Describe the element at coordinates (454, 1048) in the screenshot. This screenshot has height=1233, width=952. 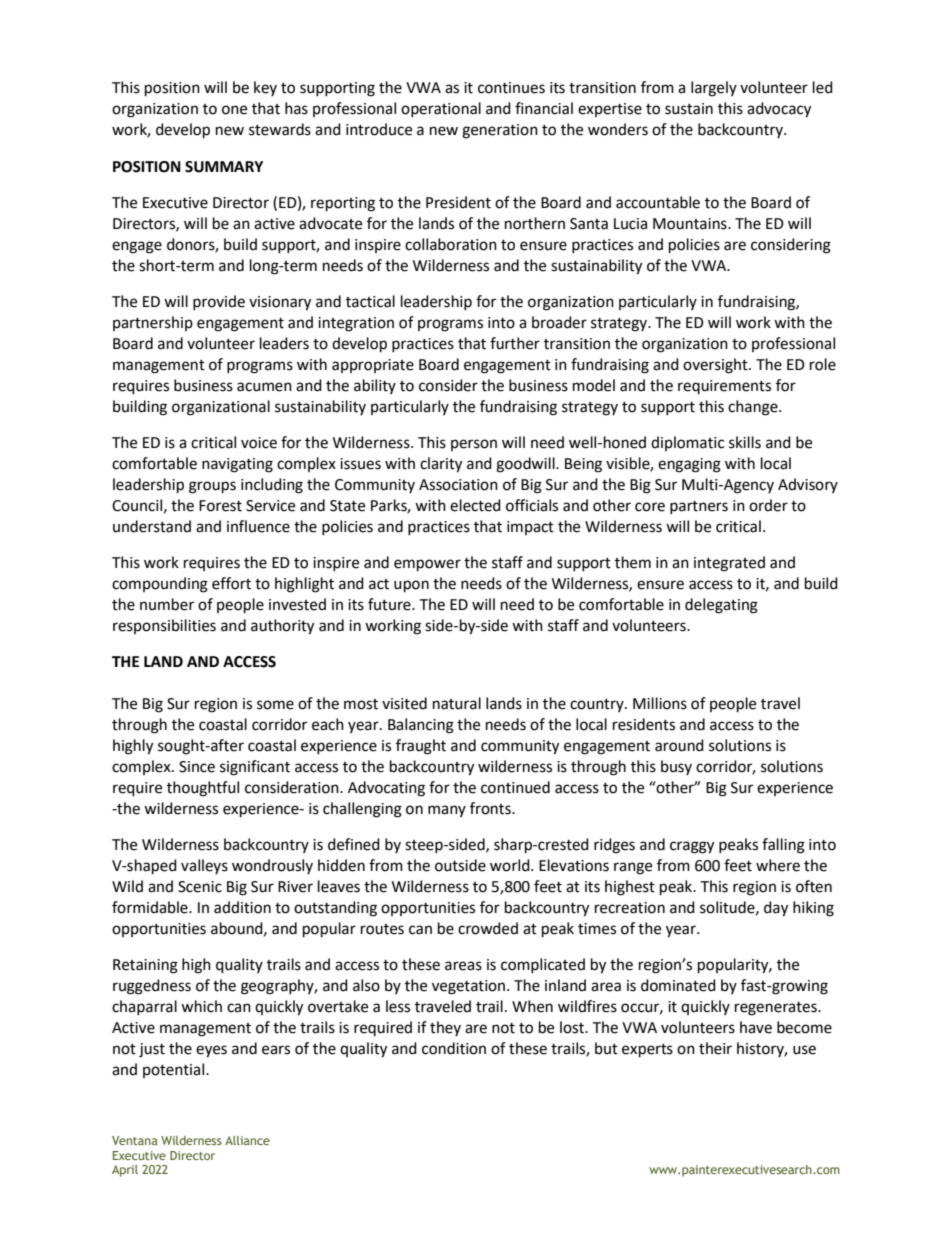
I see `condition` at that location.
